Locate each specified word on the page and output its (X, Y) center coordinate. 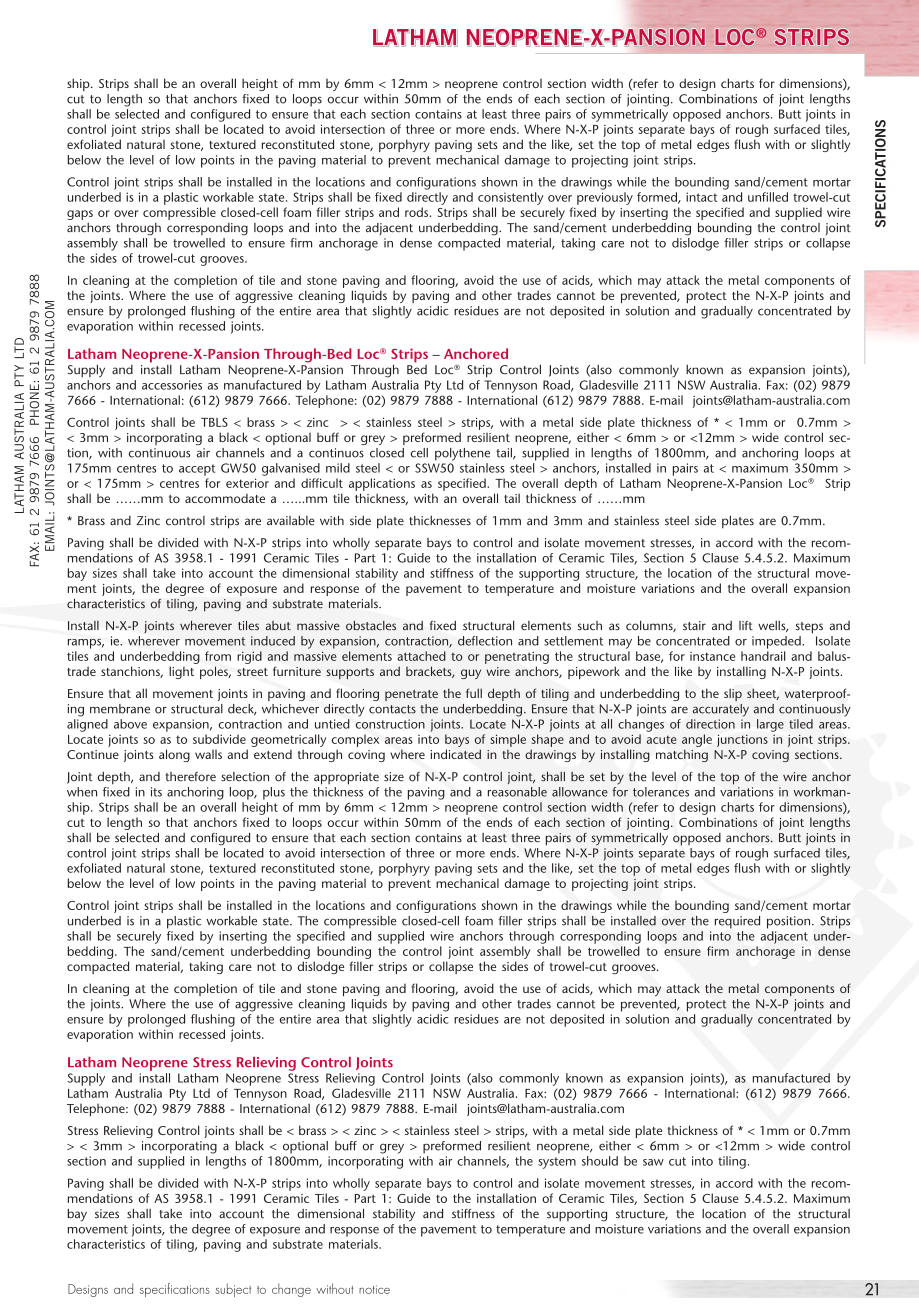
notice (374, 1289)
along (174, 755)
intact (702, 197)
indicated (455, 754)
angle (697, 740)
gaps (80, 215)
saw (653, 1162)
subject (233, 1290)
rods (418, 212)
